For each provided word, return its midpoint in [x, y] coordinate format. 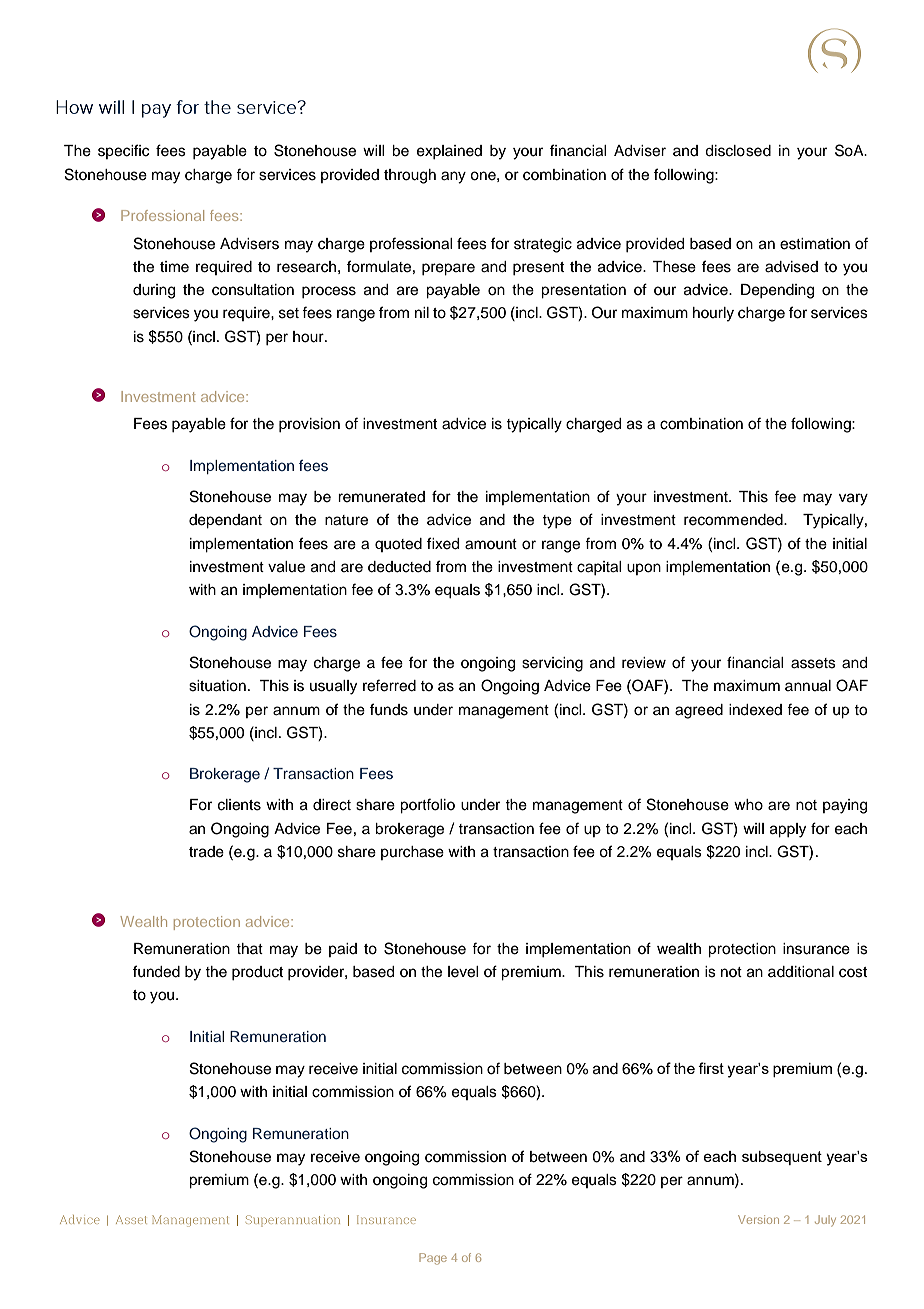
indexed [755, 710]
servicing [552, 664]
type [557, 522]
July [825, 1220]
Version [758, 1219]
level [463, 972]
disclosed [738, 151]
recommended [734, 520]
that [249, 948]
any [453, 177]
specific [123, 151]
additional [801, 972]
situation [217, 686]
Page [433, 1259]
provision [309, 425]
